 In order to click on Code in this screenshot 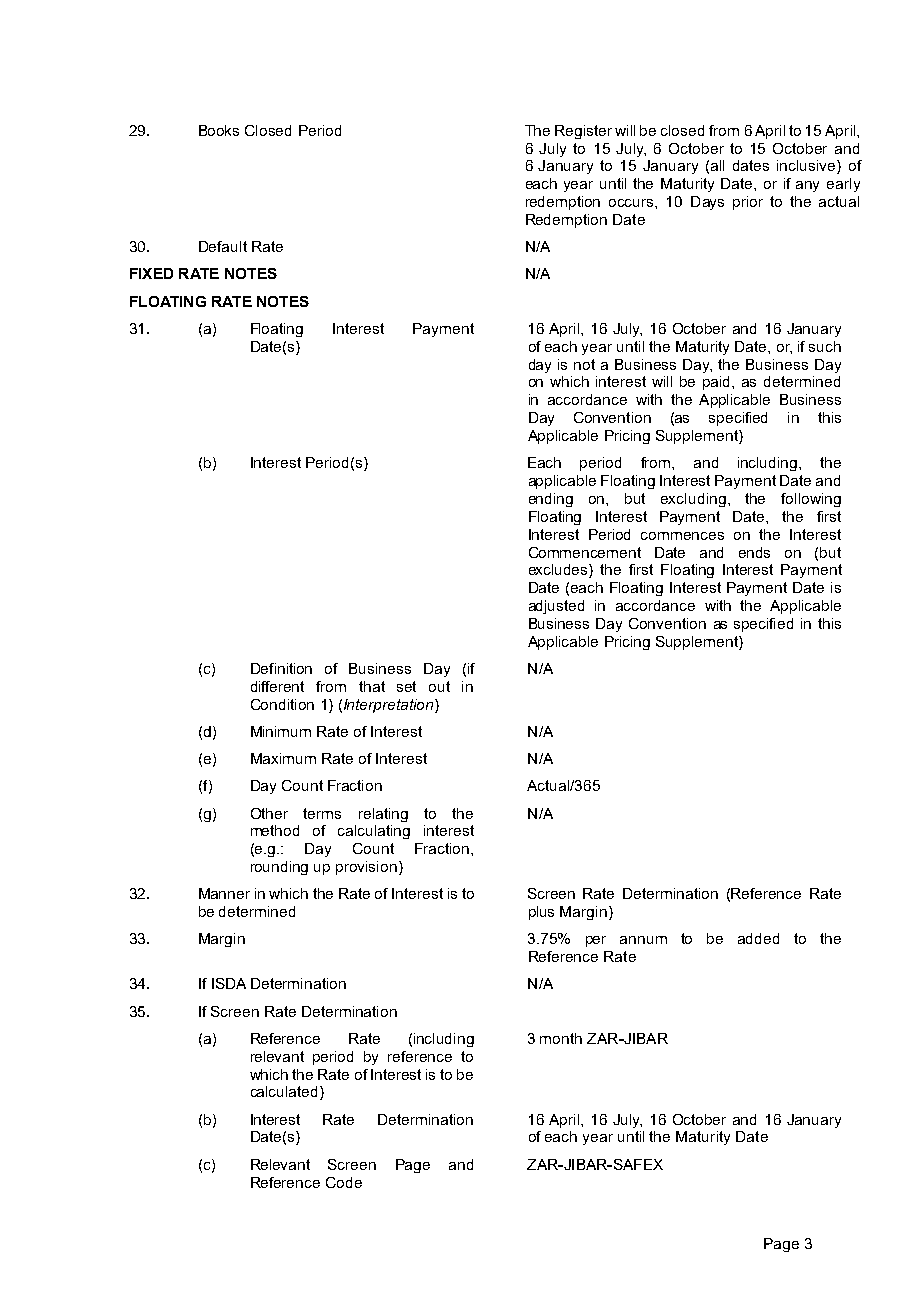, I will do `click(344, 1182)`.
